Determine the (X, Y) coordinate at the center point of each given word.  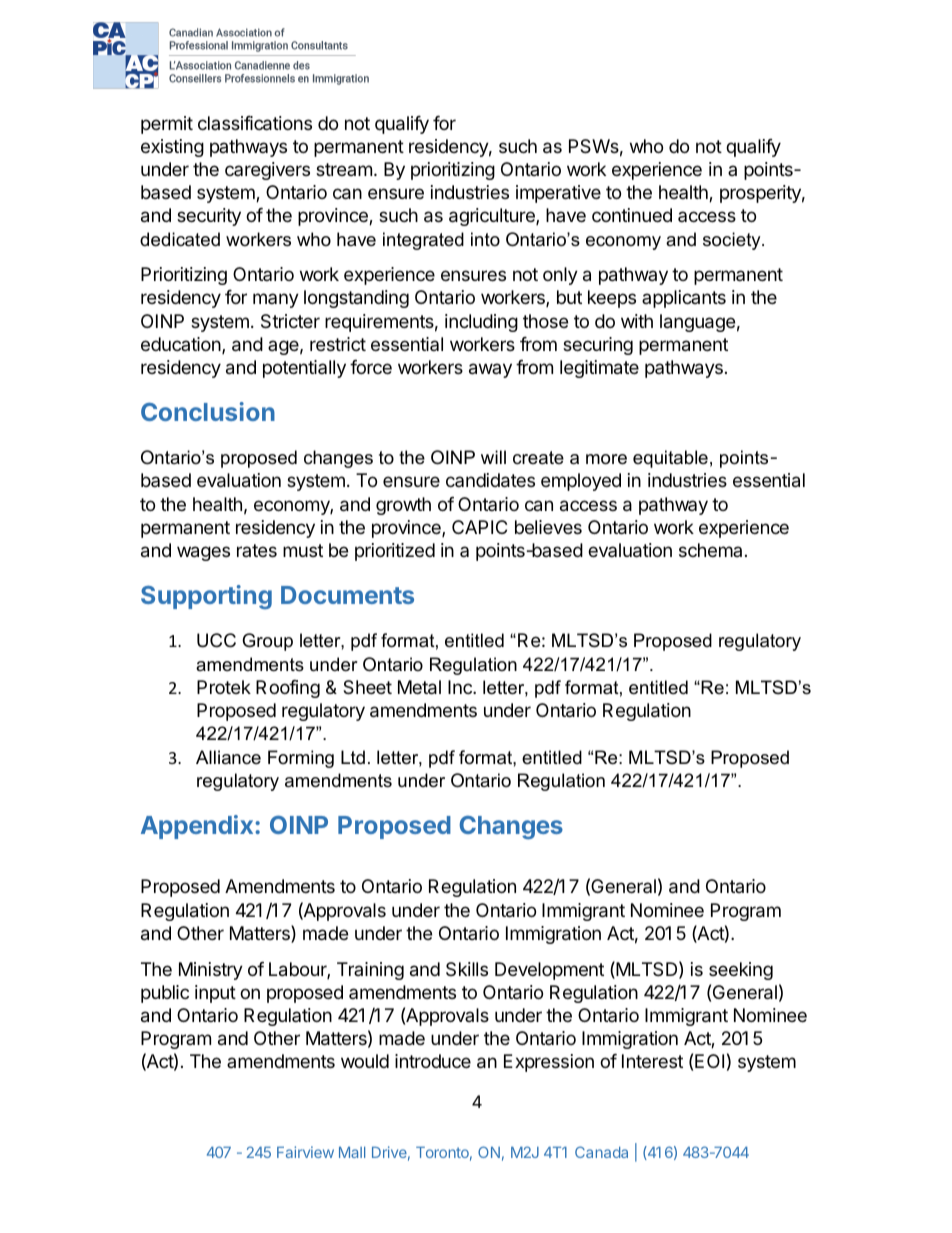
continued (632, 215)
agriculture (493, 217)
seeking (741, 971)
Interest (652, 1061)
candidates (490, 480)
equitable (670, 459)
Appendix (198, 827)
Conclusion (208, 411)
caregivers (267, 171)
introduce (433, 1061)
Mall (352, 1152)
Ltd (353, 757)
